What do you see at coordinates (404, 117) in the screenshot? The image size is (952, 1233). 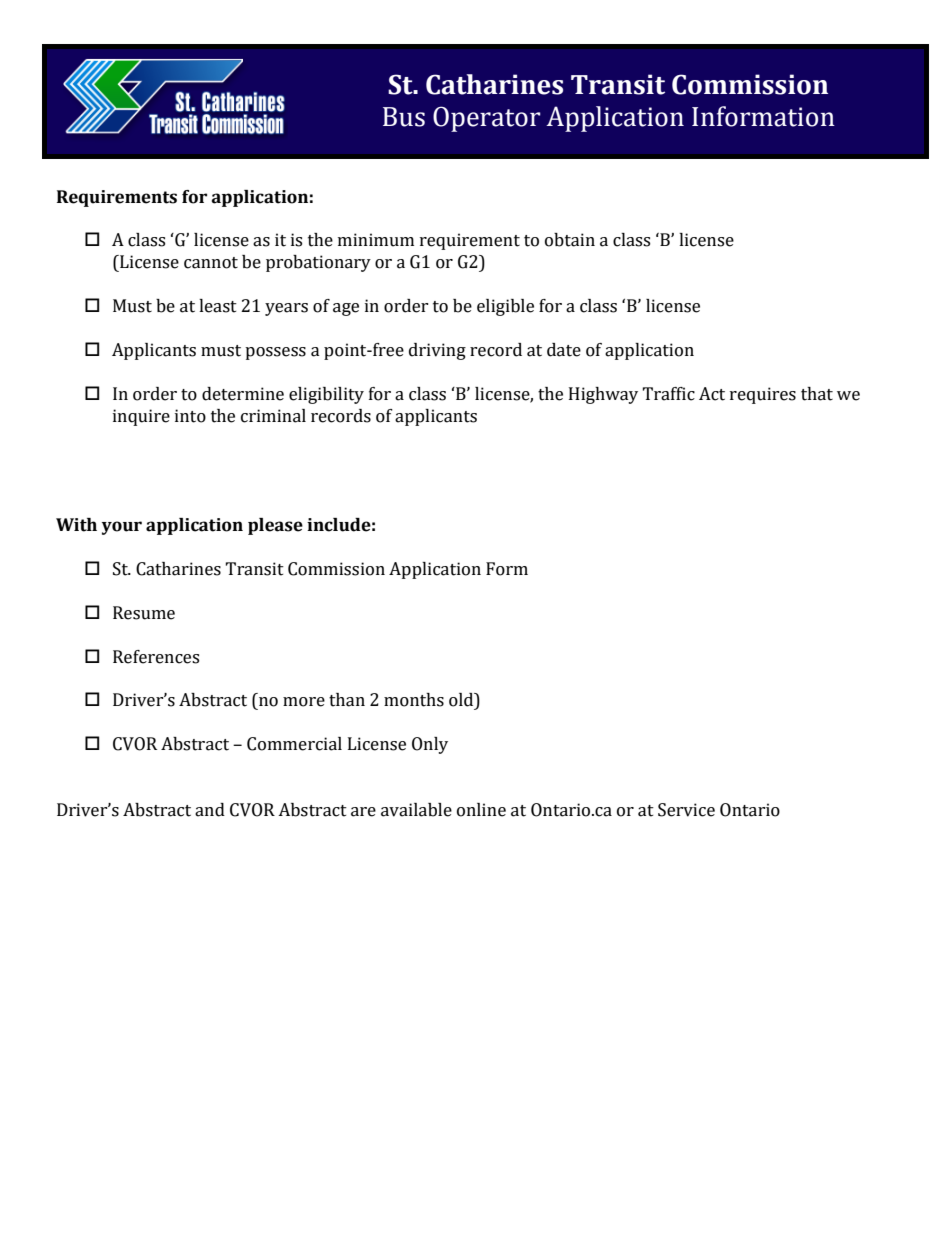 I see `Bus` at bounding box center [404, 117].
